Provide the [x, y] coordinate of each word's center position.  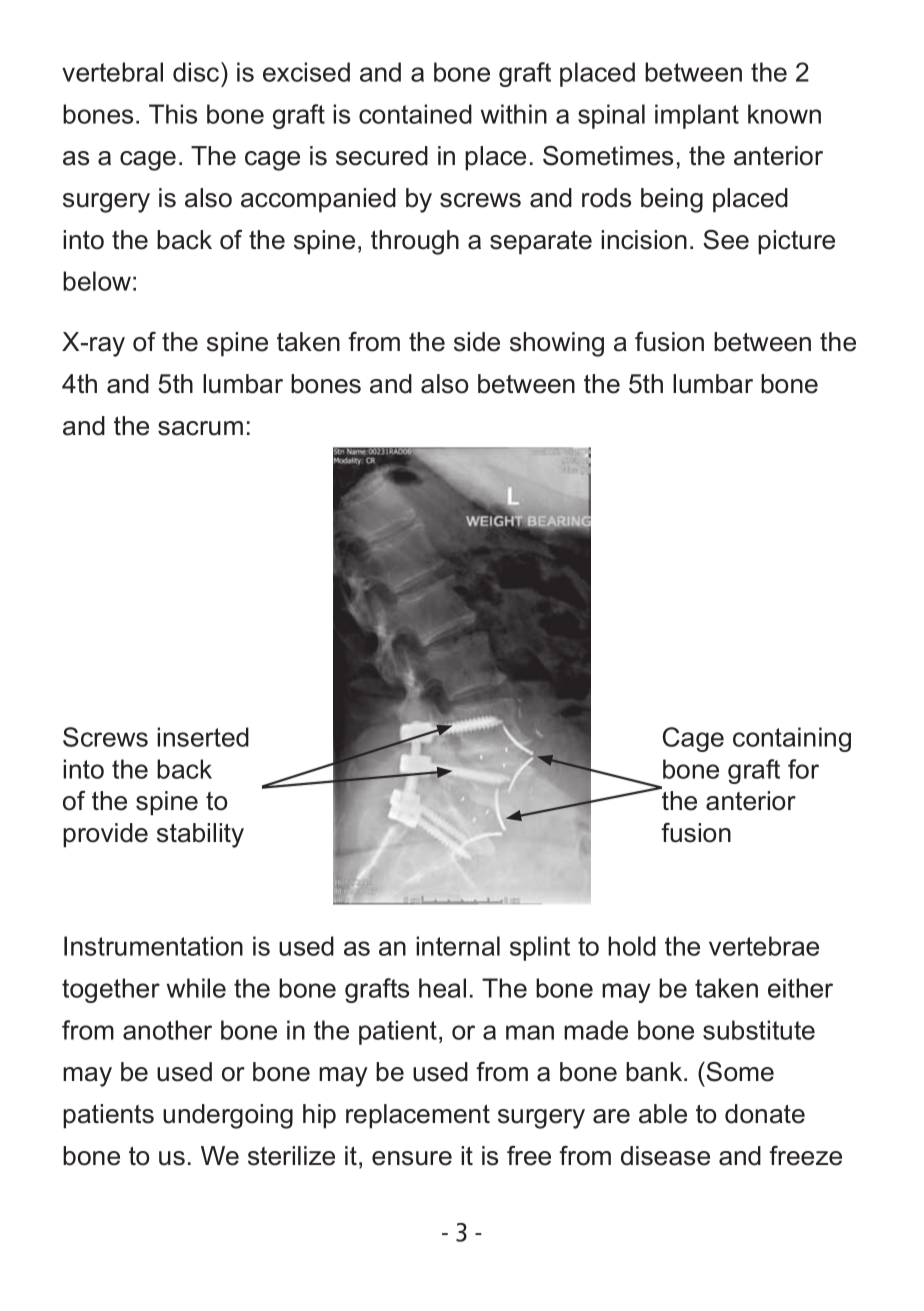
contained [415, 114]
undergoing [228, 1116]
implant [697, 116]
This [173, 114]
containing [792, 739]
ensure [412, 1158]
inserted [203, 737]
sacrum [200, 428]
